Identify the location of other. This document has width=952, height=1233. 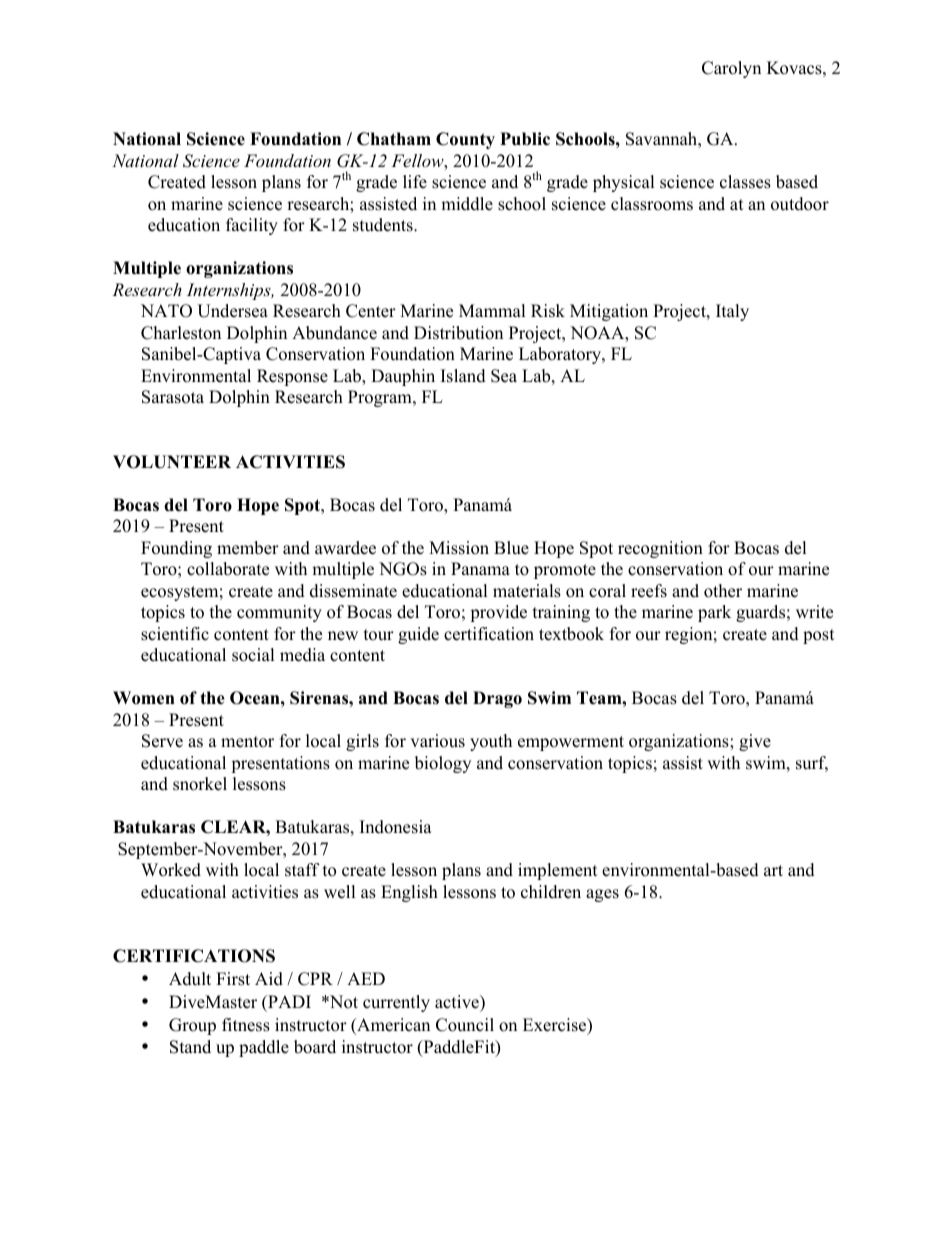
(723, 591).
